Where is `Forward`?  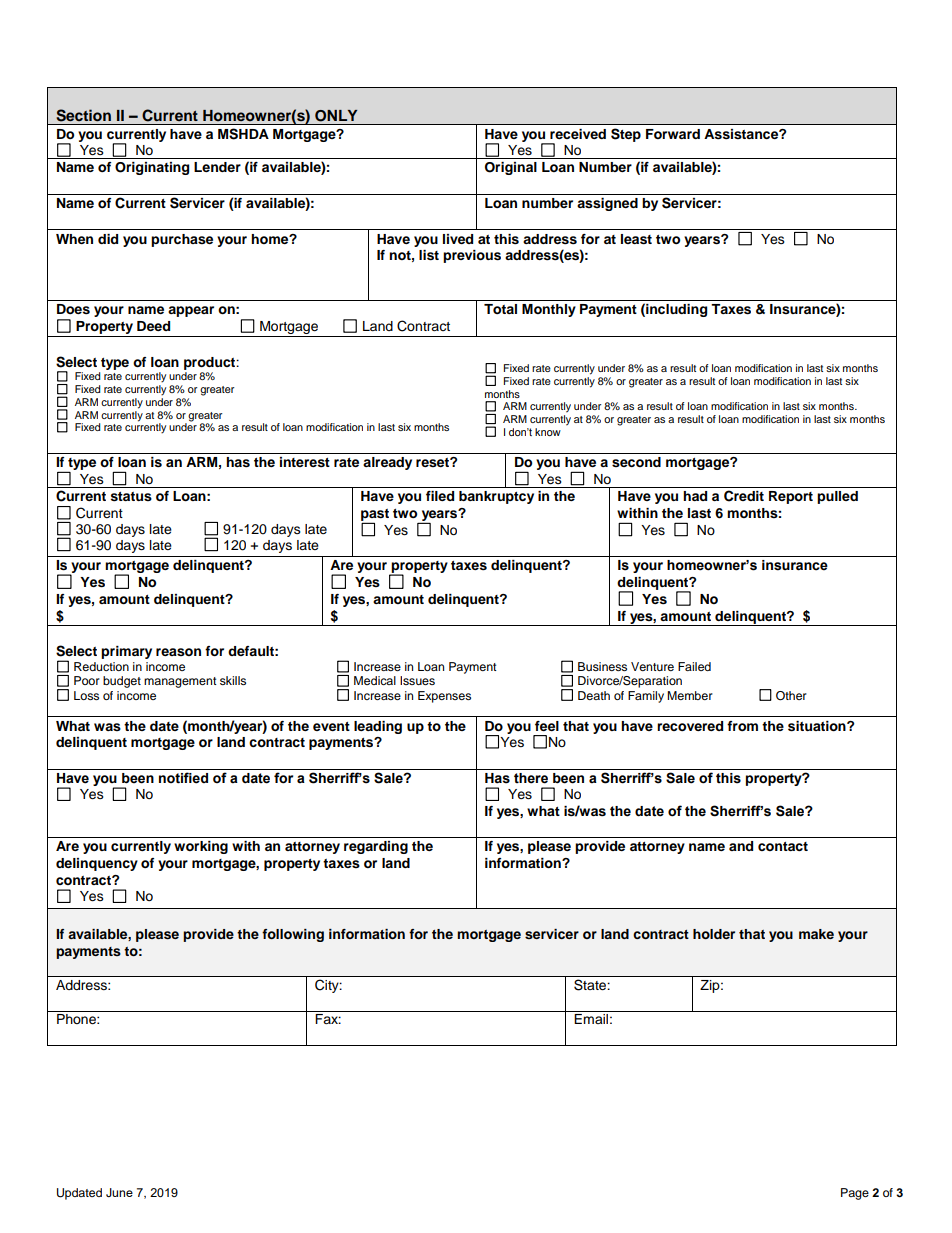 Forward is located at coordinates (673, 134).
